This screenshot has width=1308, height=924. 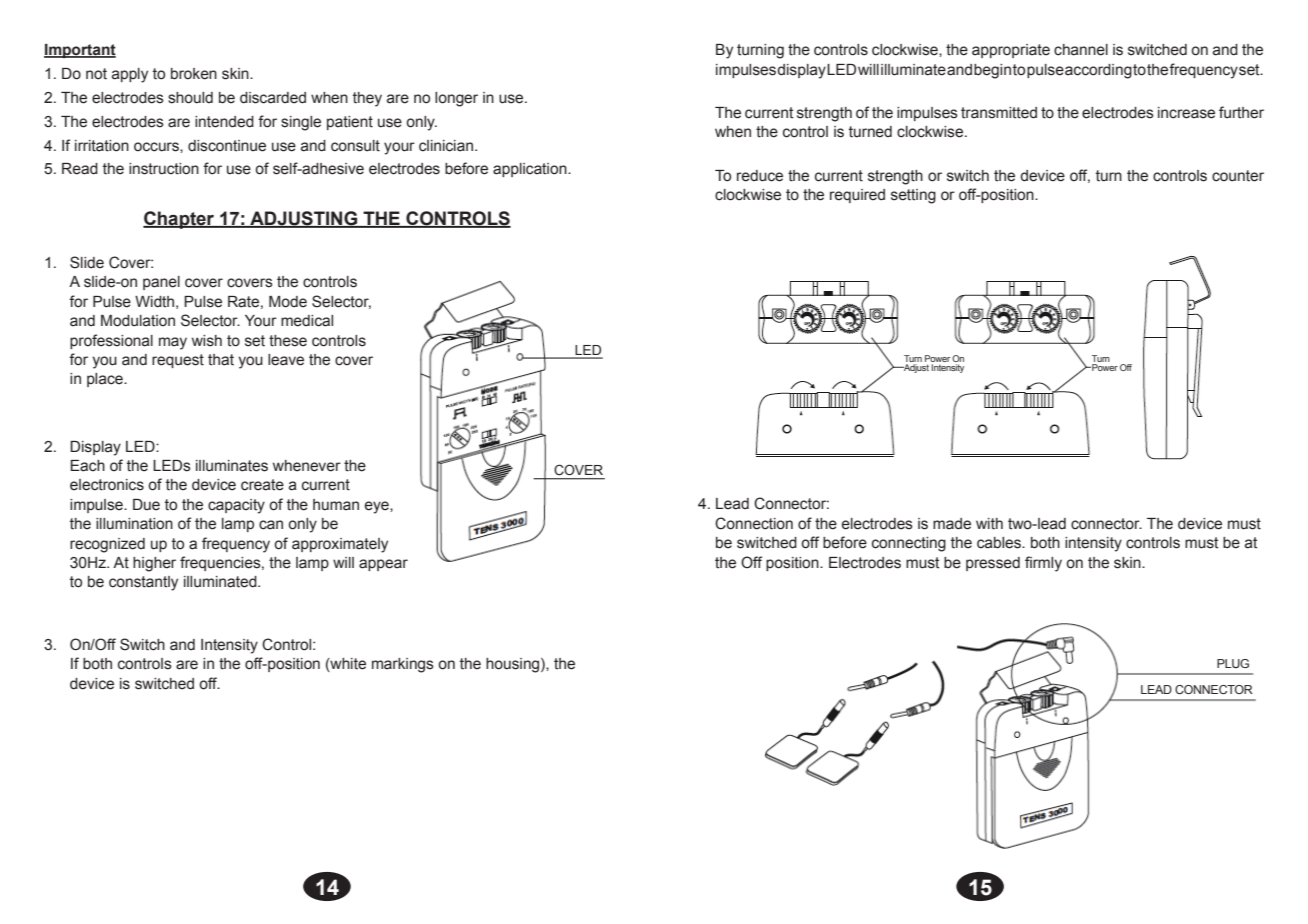 I want to click on Connection, so click(x=754, y=523).
